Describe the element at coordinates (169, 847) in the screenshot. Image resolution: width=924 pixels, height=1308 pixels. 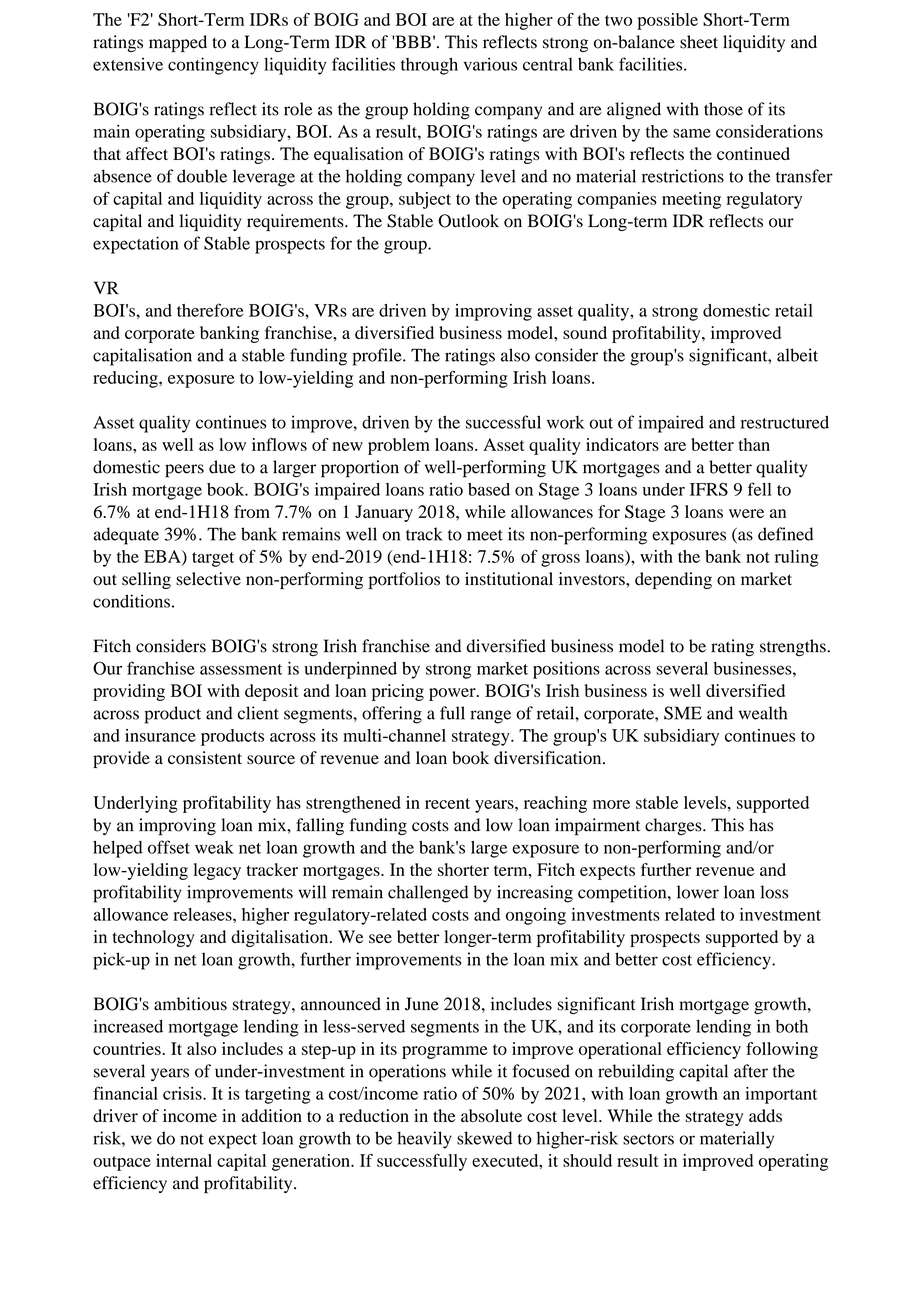
I see `offset` at that location.
